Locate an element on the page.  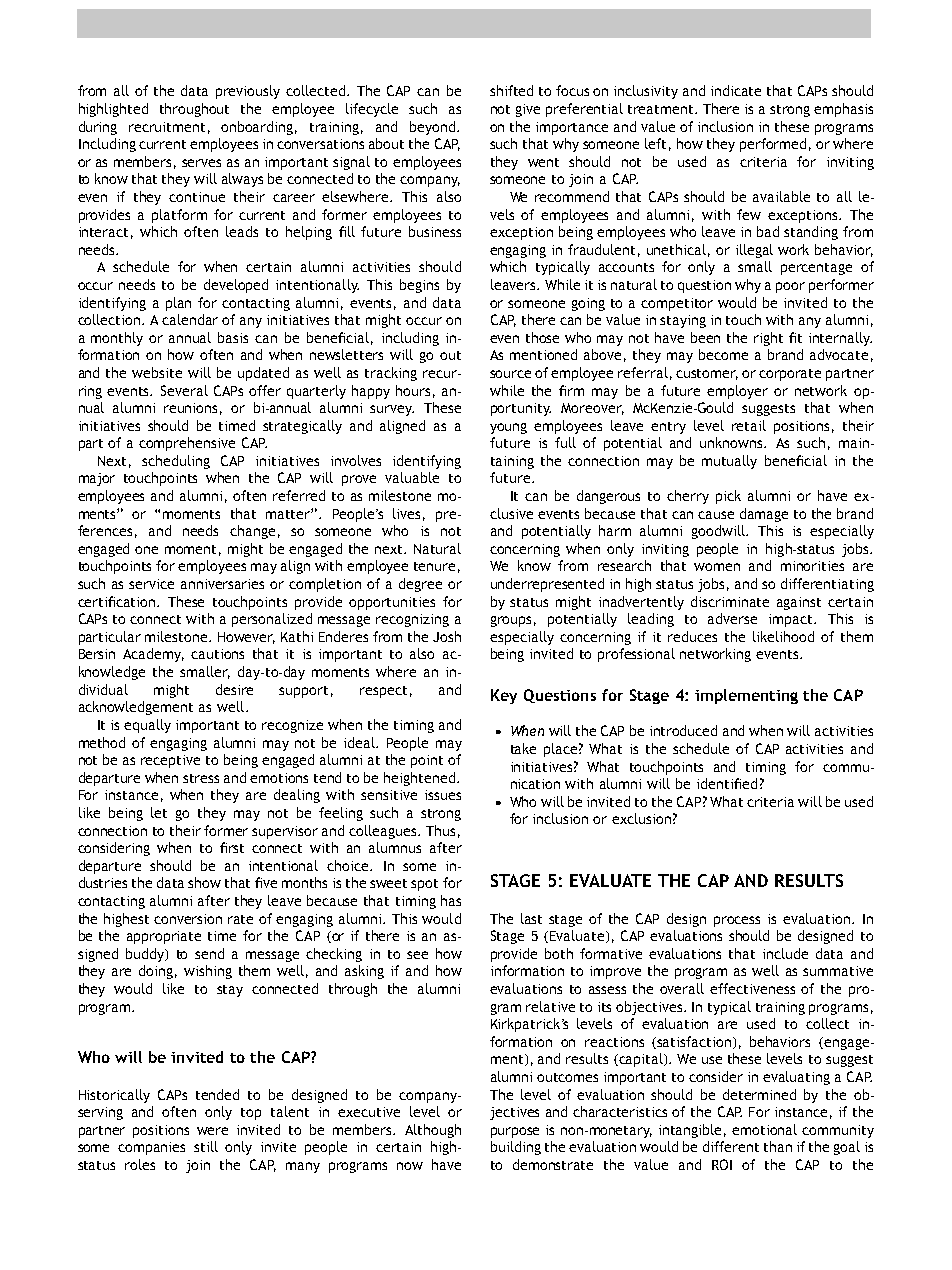
still is located at coordinates (206, 1146).
